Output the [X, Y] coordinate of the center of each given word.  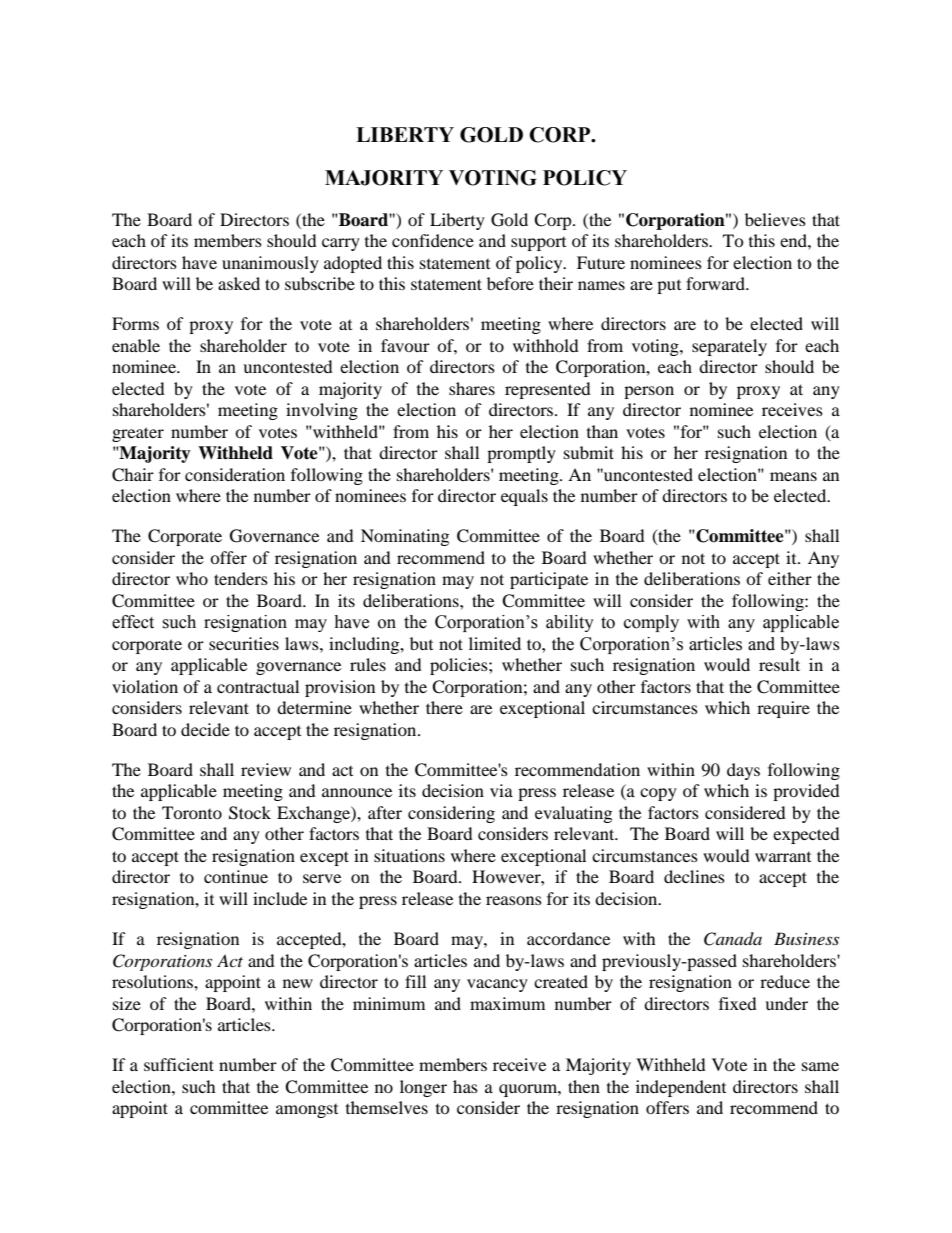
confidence [433, 240]
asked [239, 283]
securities [244, 643]
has [465, 1086]
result [779, 664]
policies [460, 666]
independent [681, 1088]
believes [775, 219]
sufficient [179, 1064]
